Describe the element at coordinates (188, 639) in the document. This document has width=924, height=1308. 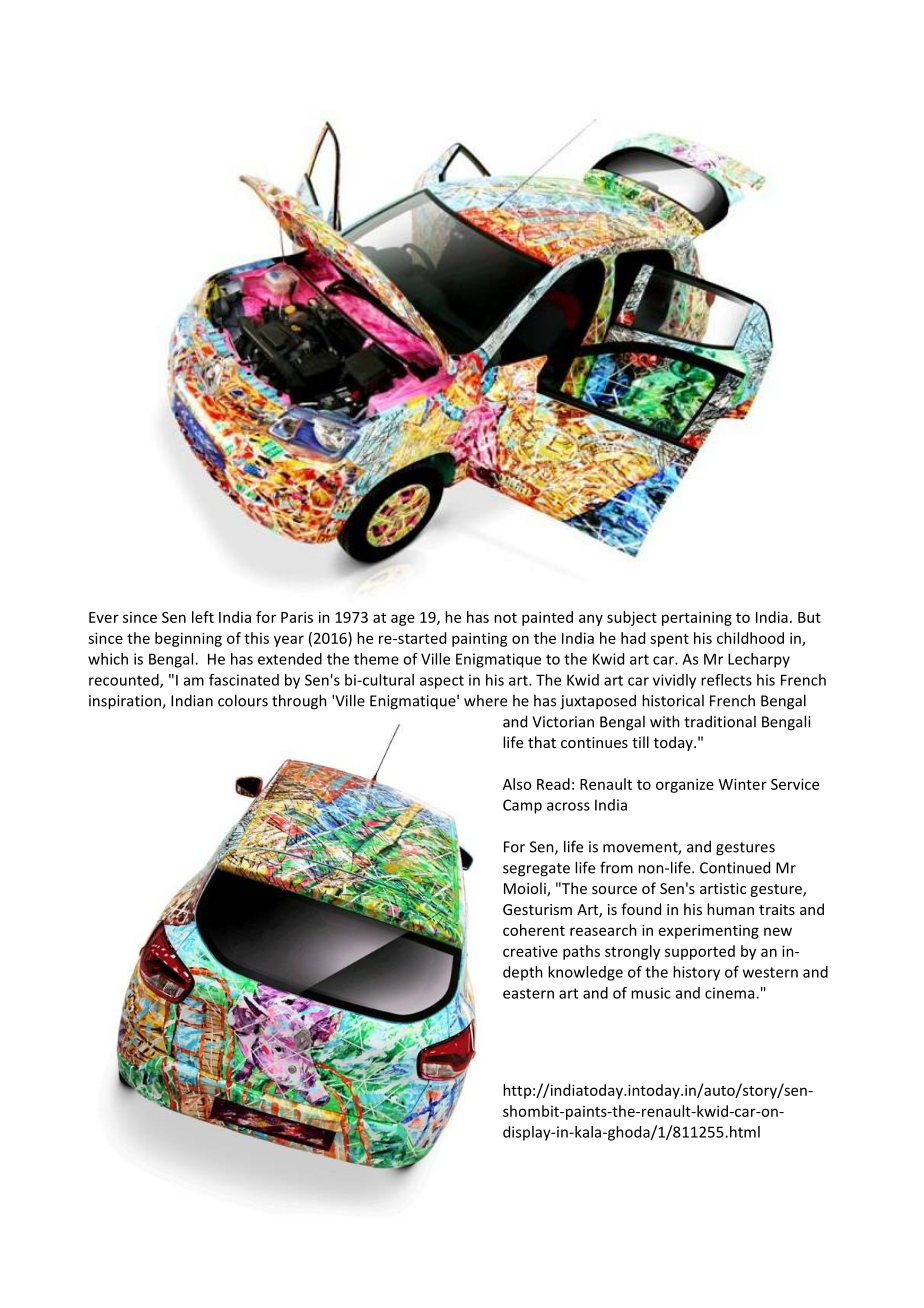
I see `beginning` at that location.
